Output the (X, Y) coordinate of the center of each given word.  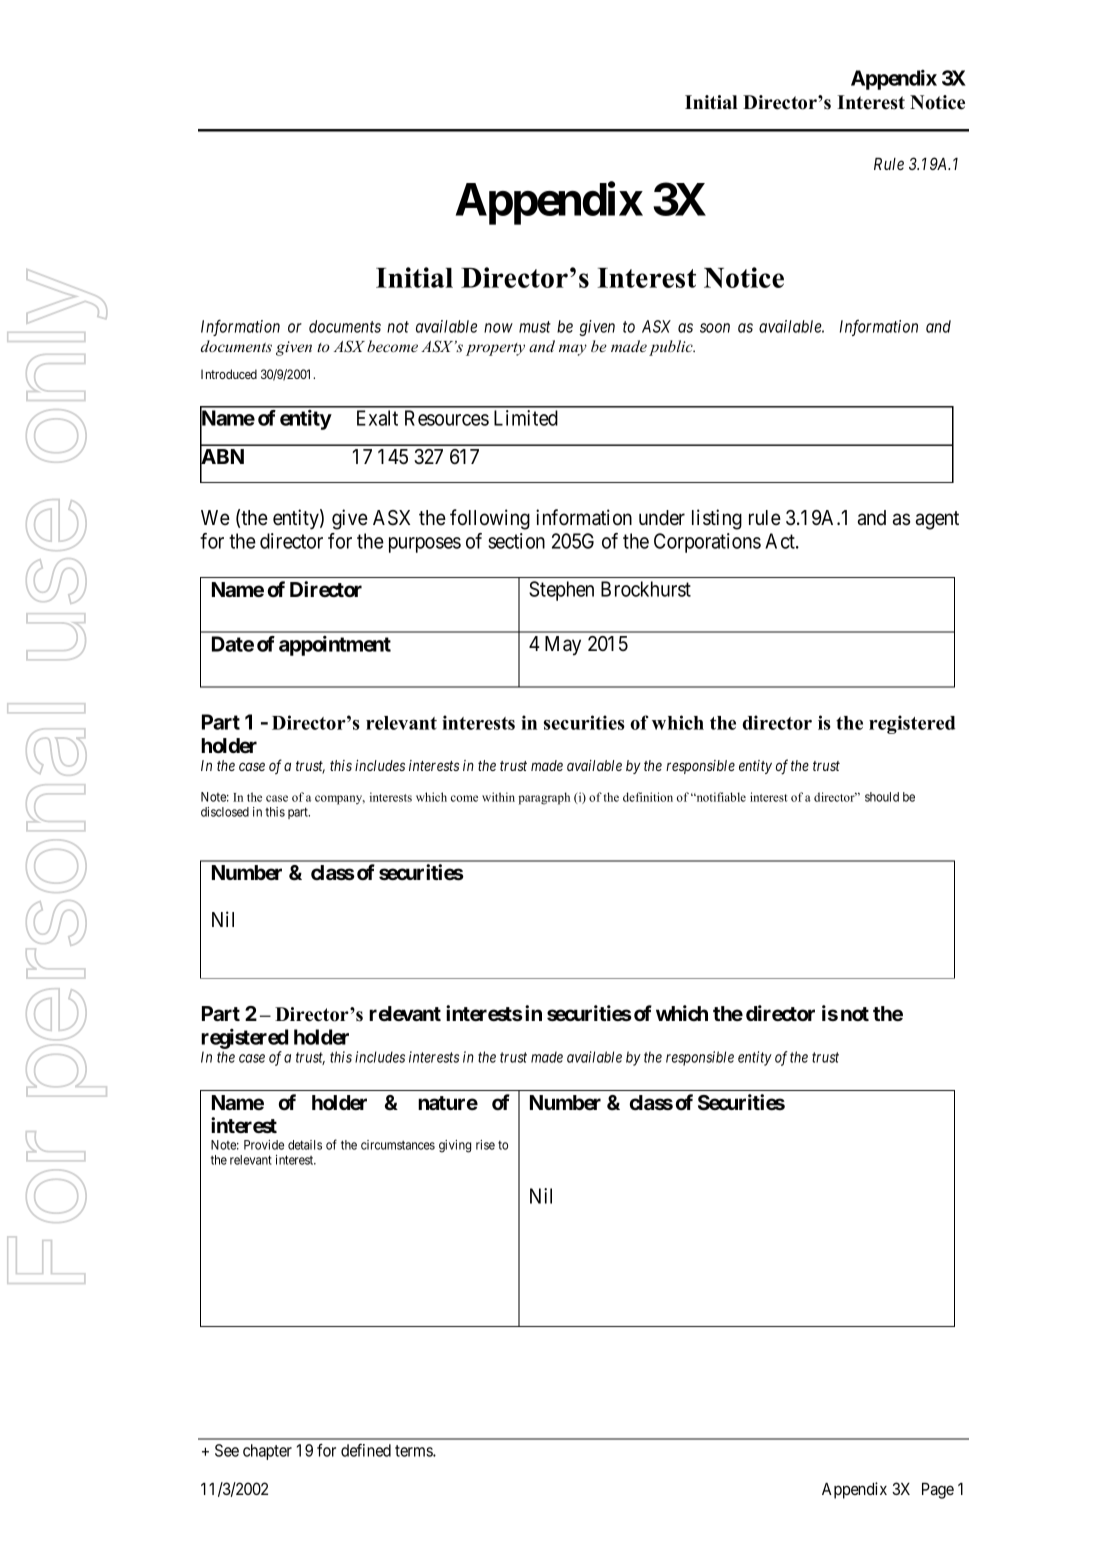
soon (715, 328)
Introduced (229, 374)
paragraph (544, 798)
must (535, 327)
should (882, 797)
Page (938, 1491)
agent (937, 520)
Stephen (561, 591)
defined (366, 1450)
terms (414, 1451)
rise (485, 1145)
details (305, 1145)
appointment (335, 645)
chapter (267, 1452)
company (340, 800)
